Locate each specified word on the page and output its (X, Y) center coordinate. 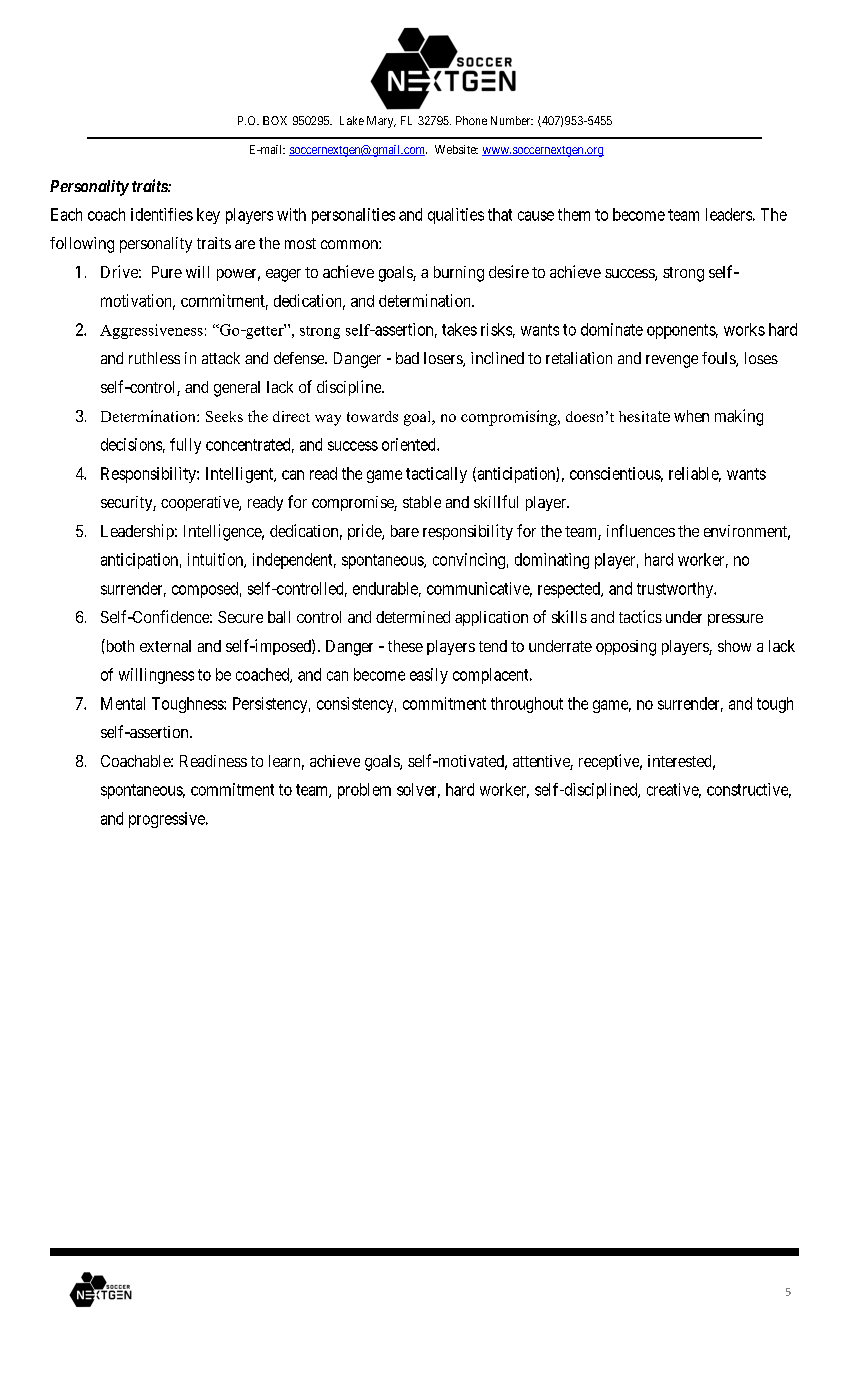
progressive (168, 820)
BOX (275, 120)
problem (364, 791)
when (691, 416)
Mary (381, 122)
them (574, 214)
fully (185, 446)
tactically (436, 475)
